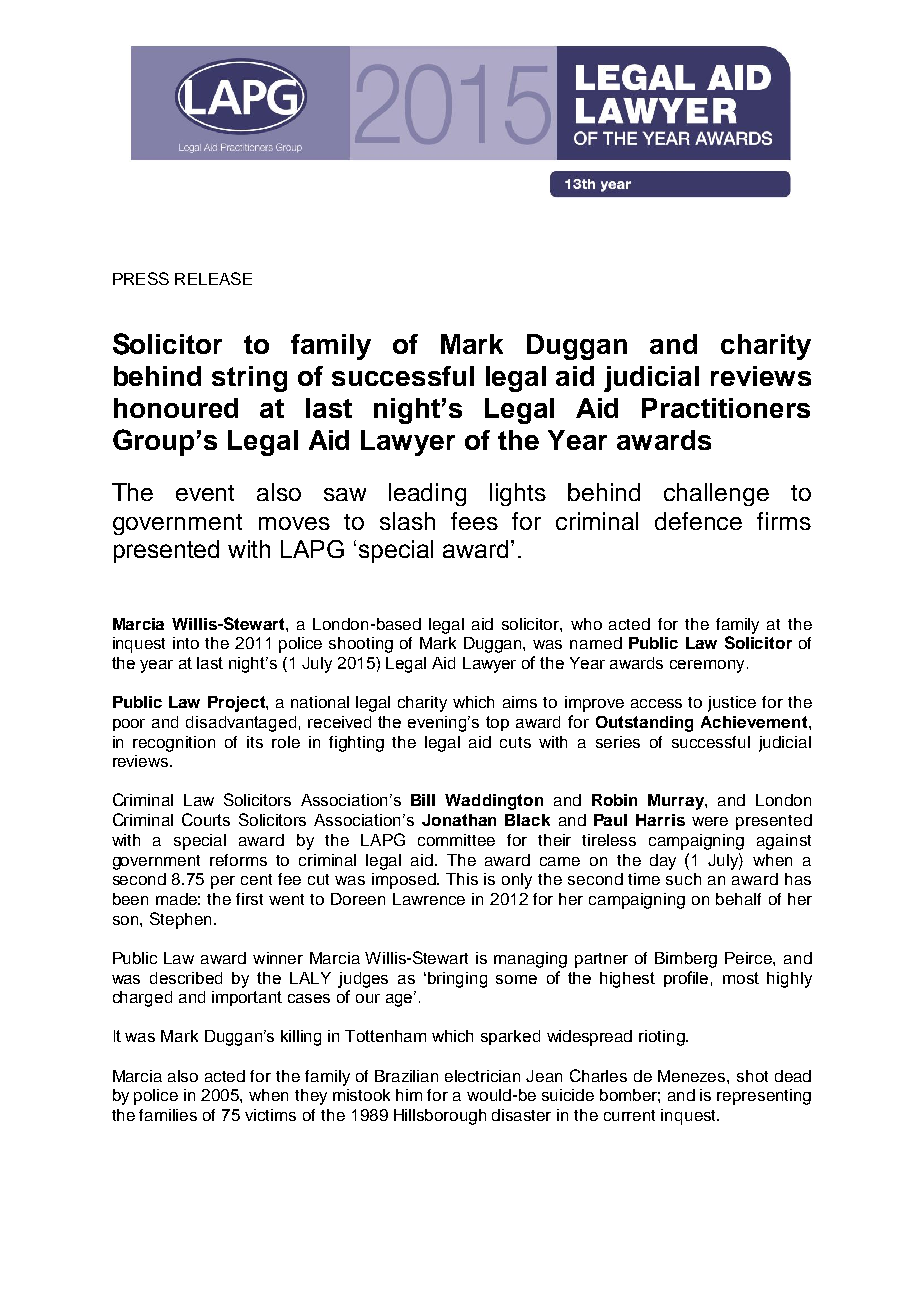 Image resolution: width=924 pixels, height=1308 pixels. What do you see at coordinates (698, 521) in the screenshot?
I see `defence` at bounding box center [698, 521].
